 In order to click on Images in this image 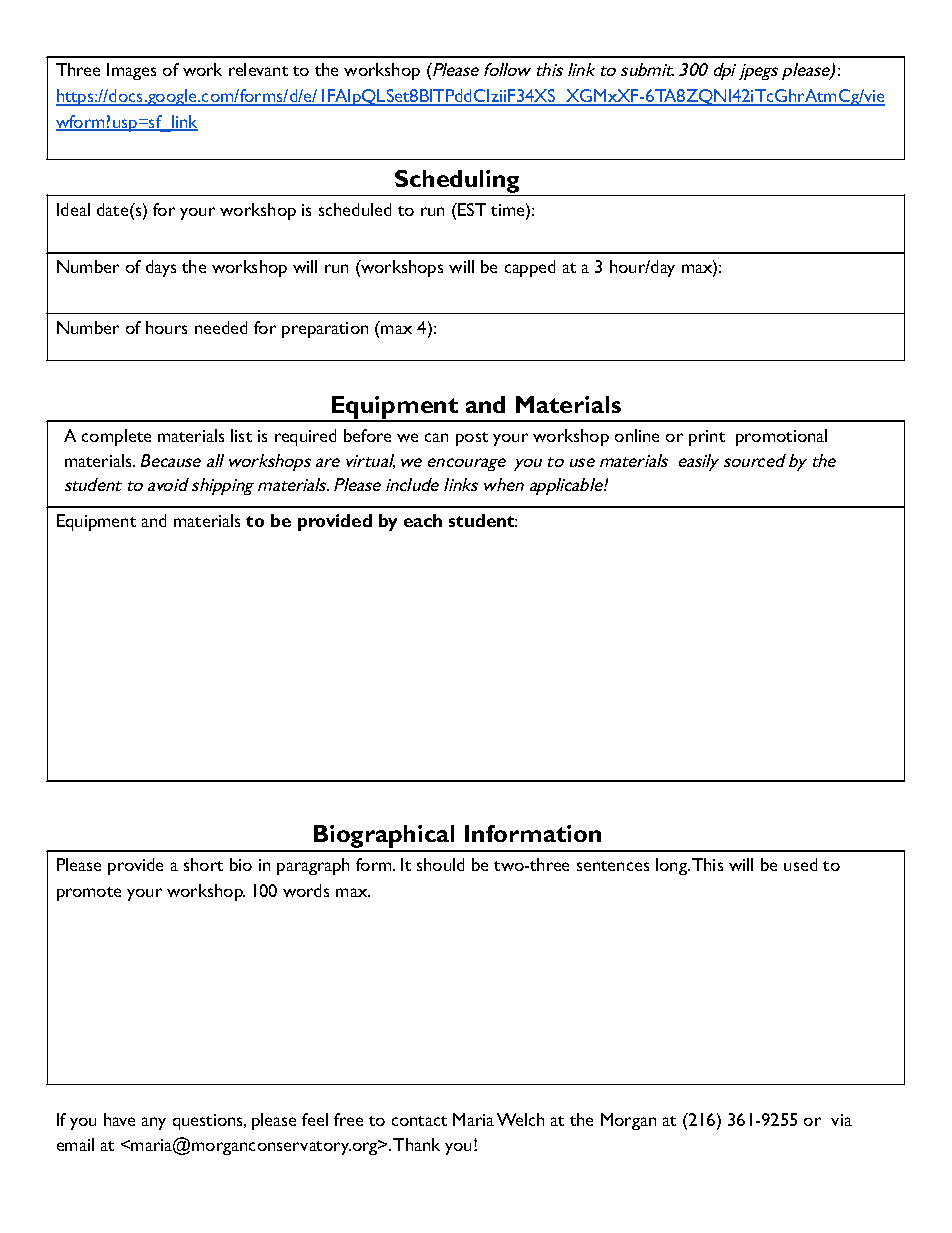, I will do `click(131, 71)`.
